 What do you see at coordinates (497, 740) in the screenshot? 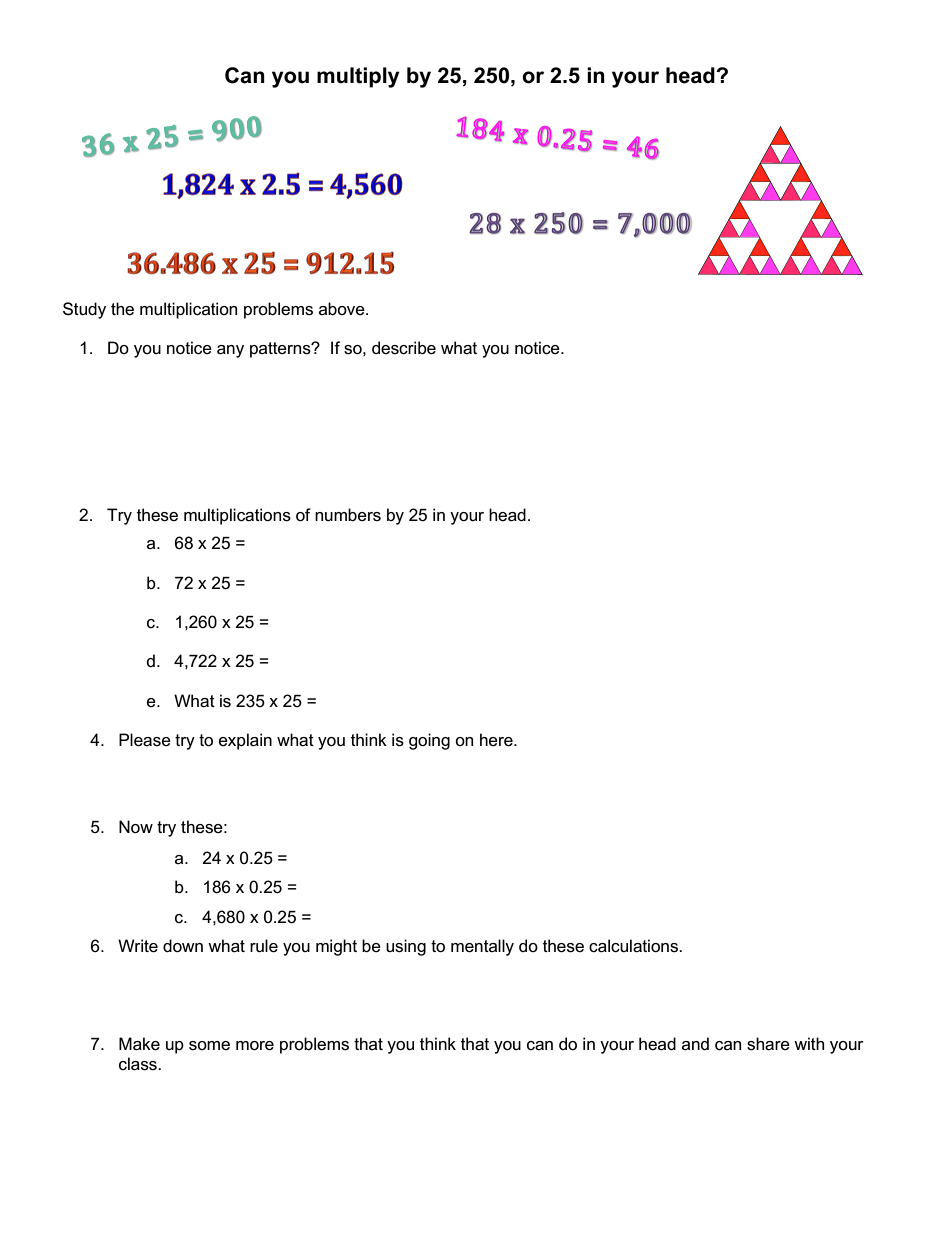
I see `here` at bounding box center [497, 740].
